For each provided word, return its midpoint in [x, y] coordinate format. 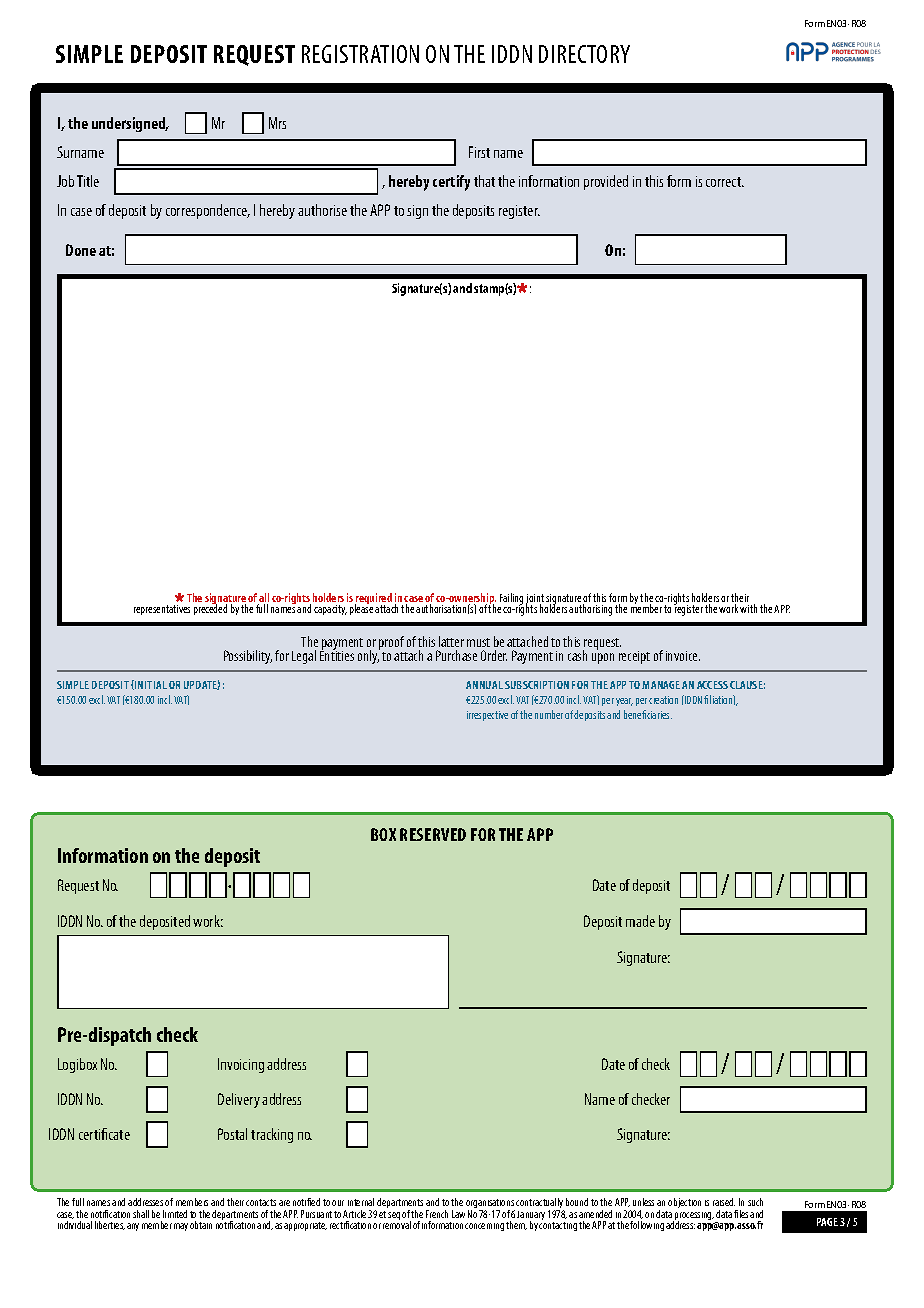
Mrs [277, 123]
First [479, 152]
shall [141, 1214]
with [748, 608]
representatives [162, 610]
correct [725, 182]
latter [451, 641]
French [437, 1214]
